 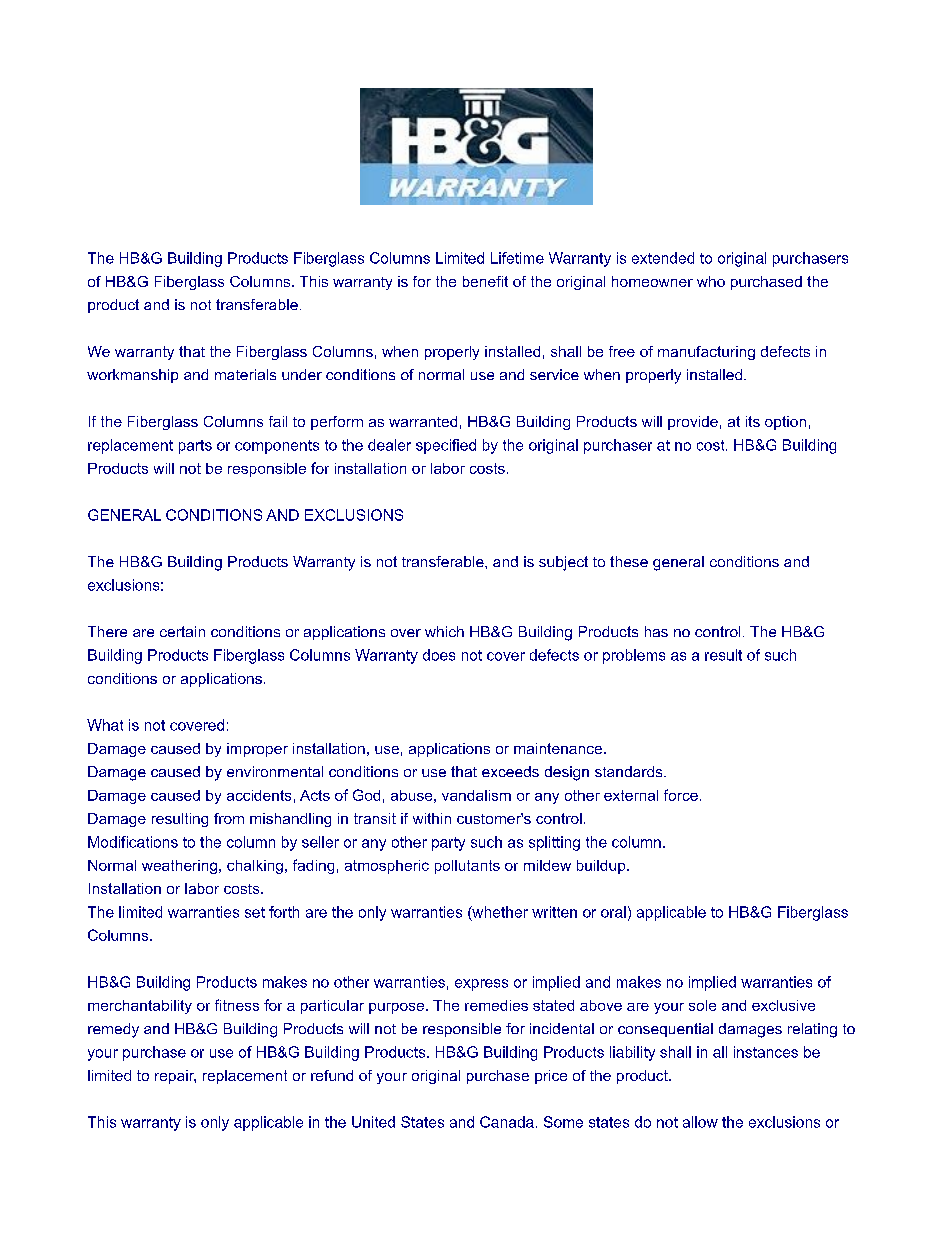 I want to click on certain, so click(x=182, y=631).
